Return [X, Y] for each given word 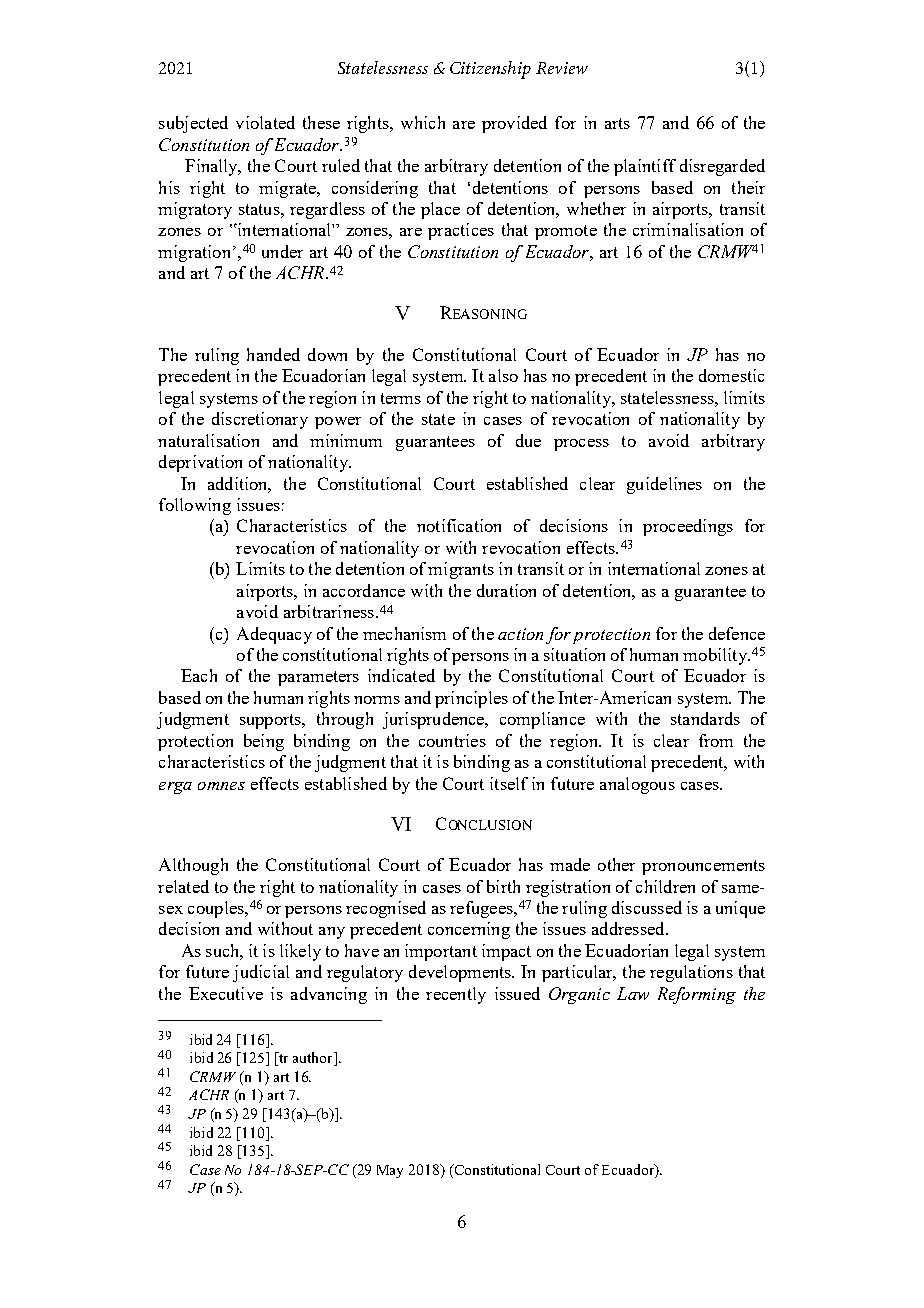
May [390, 1171]
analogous [637, 785]
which [423, 122]
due [528, 440]
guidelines [664, 485]
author [314, 1059]
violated [265, 122]
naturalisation [208, 440]
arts [617, 123]
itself [509, 783]
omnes [221, 786]
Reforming [697, 995]
